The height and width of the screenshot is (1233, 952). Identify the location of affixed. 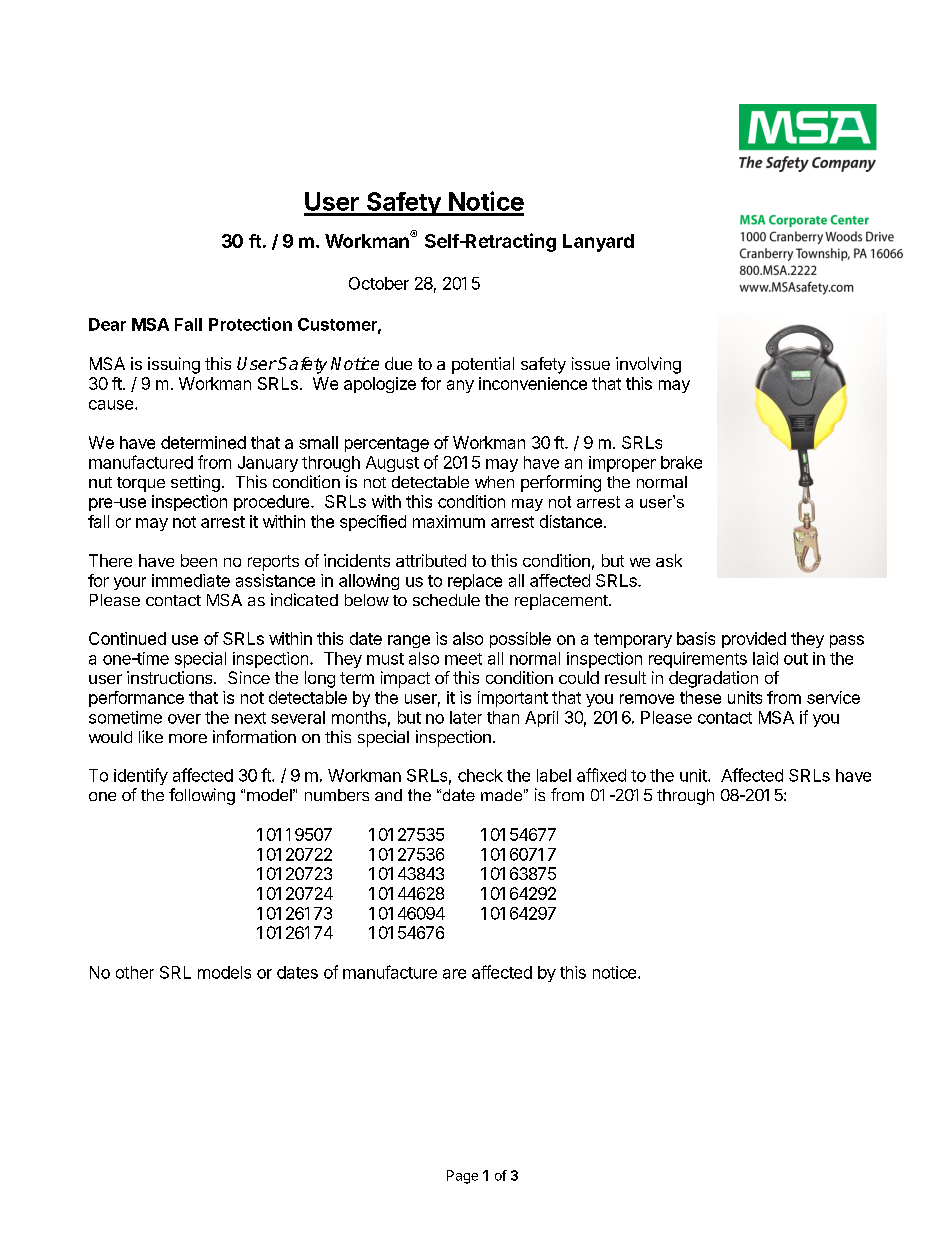
(601, 775).
